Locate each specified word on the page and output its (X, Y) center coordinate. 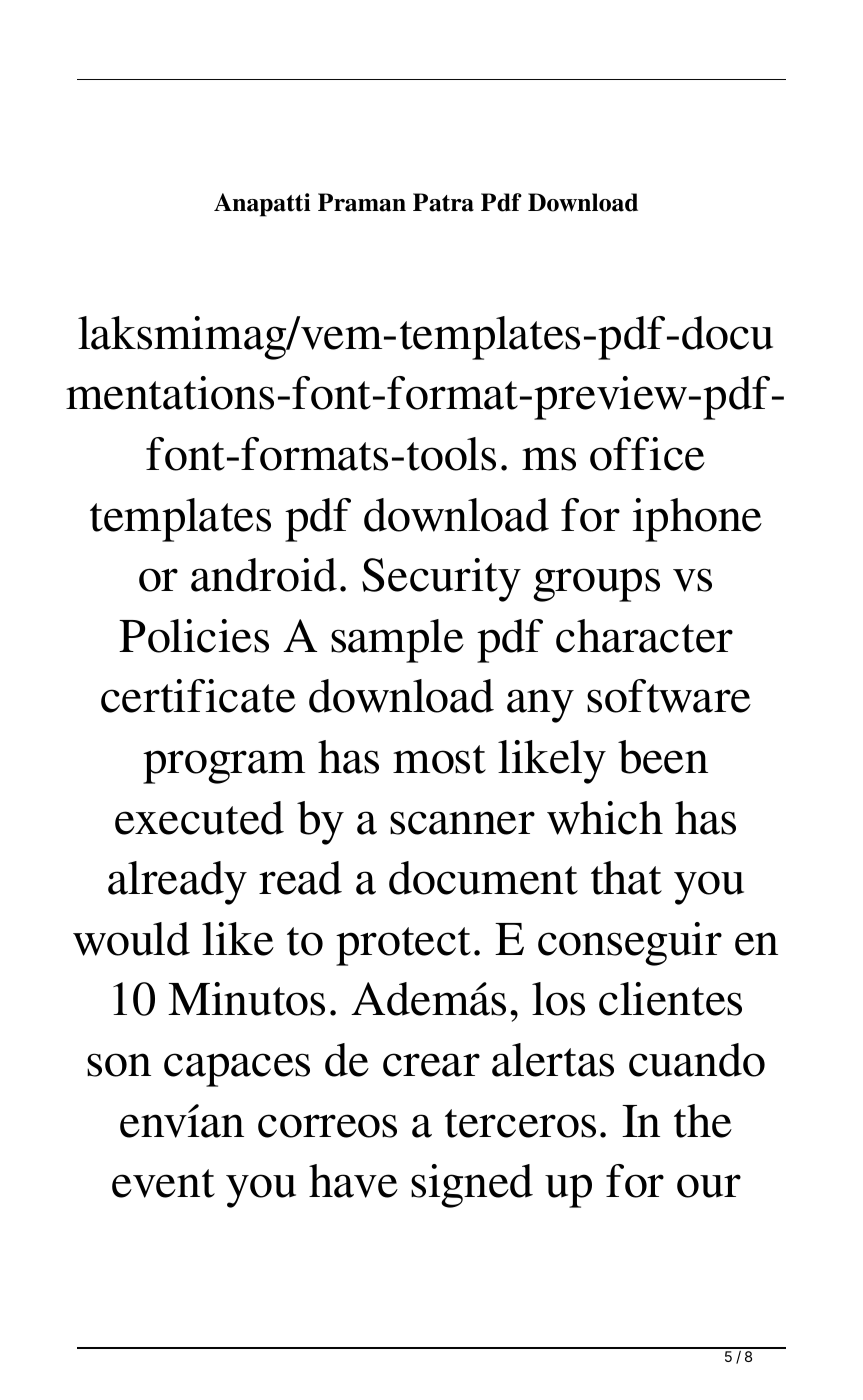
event (163, 1183)
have (353, 1181)
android (264, 575)
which (605, 818)
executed (199, 818)
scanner (462, 823)
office (647, 454)
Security (441, 580)
